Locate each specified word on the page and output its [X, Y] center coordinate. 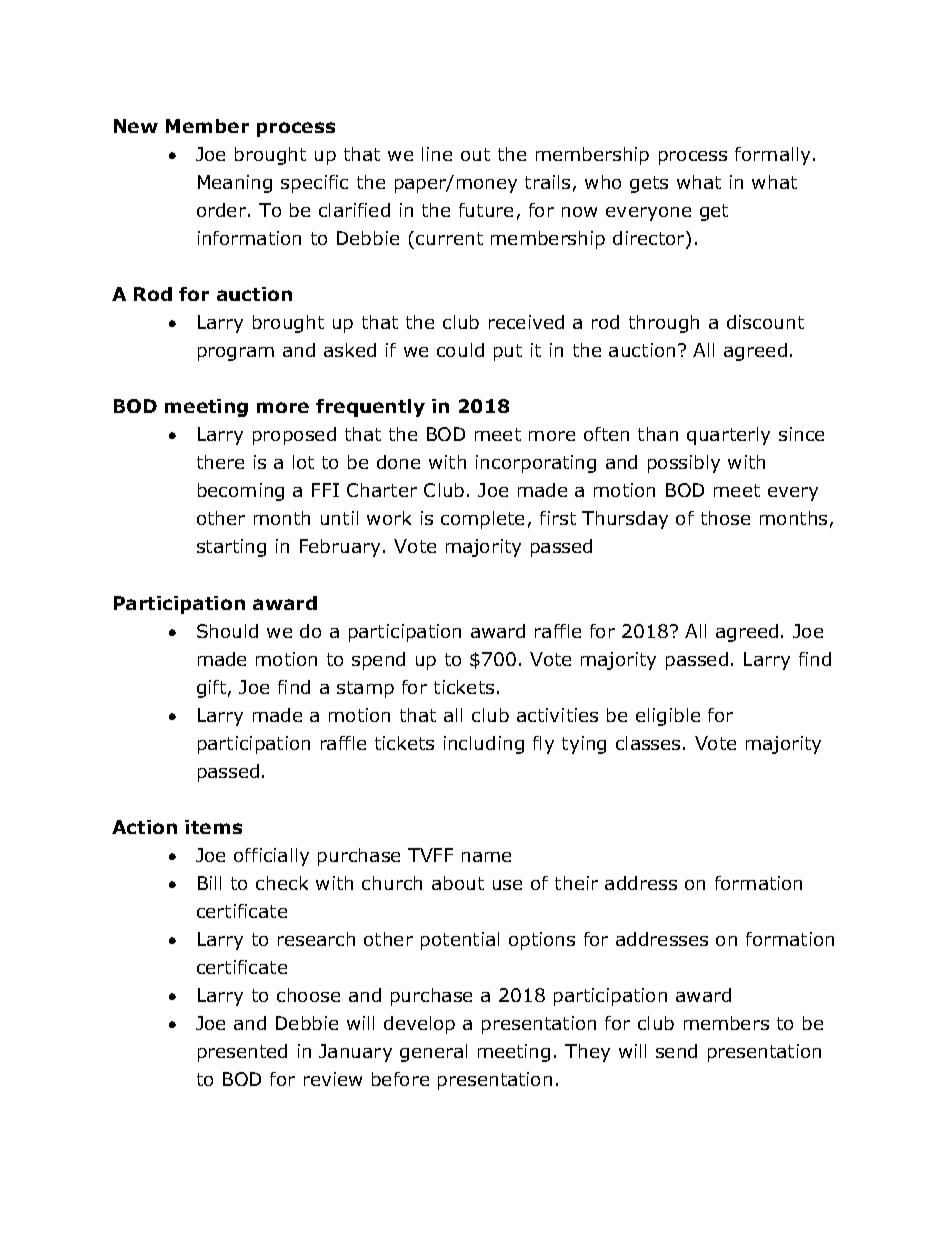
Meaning [235, 184]
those [725, 518]
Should [227, 631]
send [676, 1051]
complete [482, 520]
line [437, 154]
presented [242, 1053]
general [433, 1053]
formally [772, 156]
